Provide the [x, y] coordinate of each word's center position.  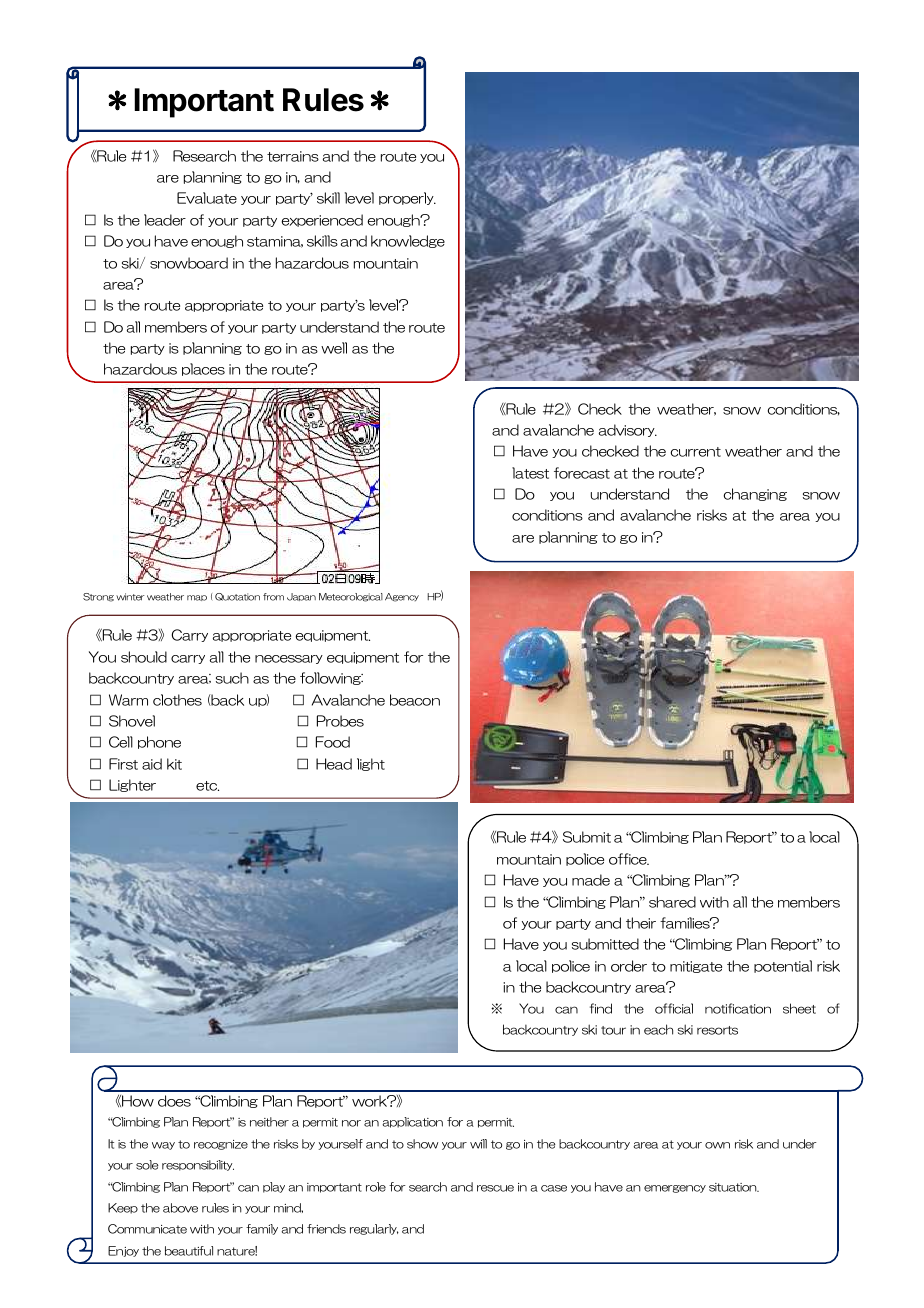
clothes [177, 700]
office [629, 859]
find [601, 1008]
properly [407, 198]
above [180, 1208]
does [174, 1101]
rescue [495, 1188]
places [203, 369]
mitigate [696, 967]
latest [530, 473]
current [696, 452]
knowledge [408, 241]
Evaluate [207, 198]
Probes [340, 721]
